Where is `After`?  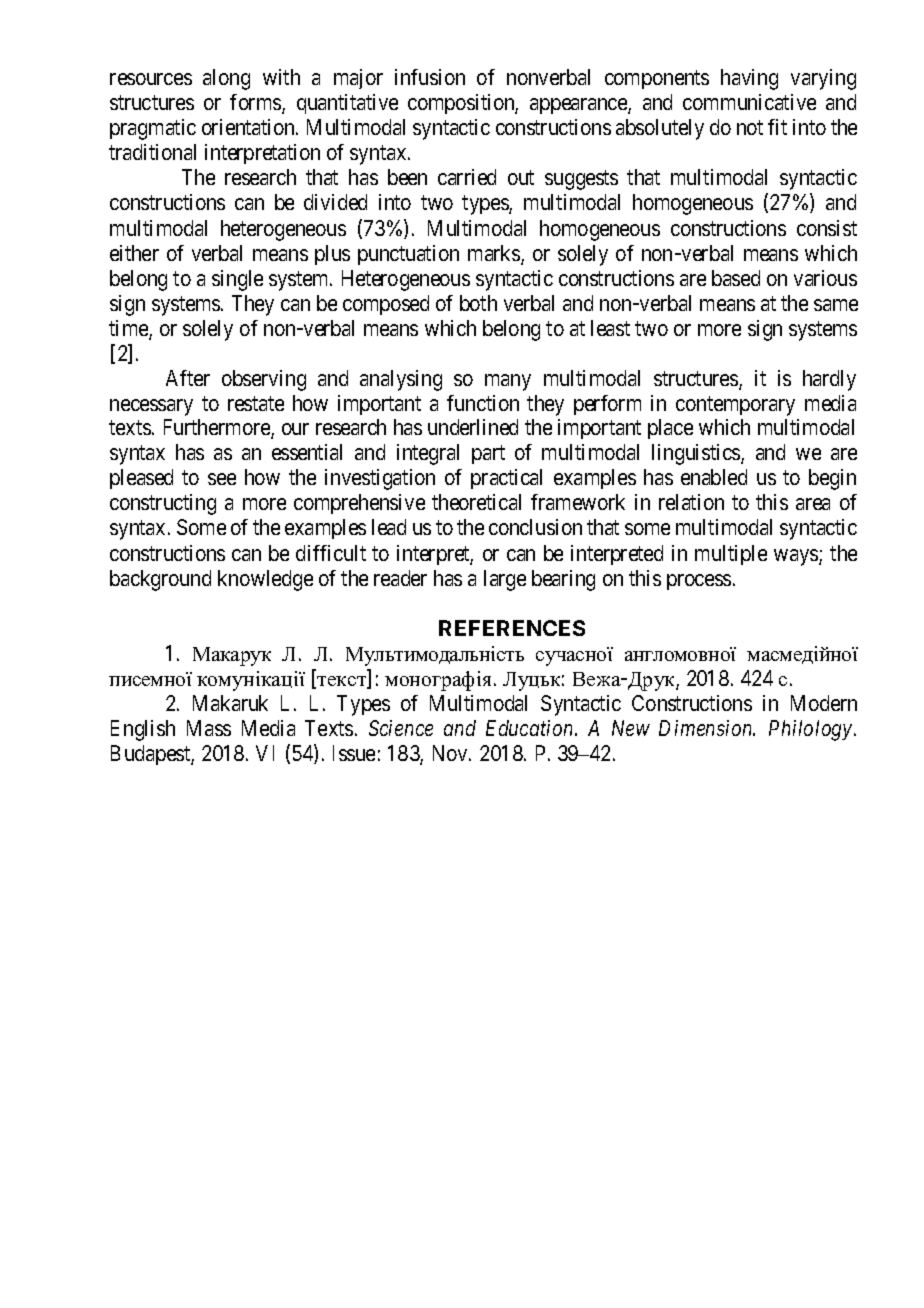
After is located at coordinates (188, 378).
